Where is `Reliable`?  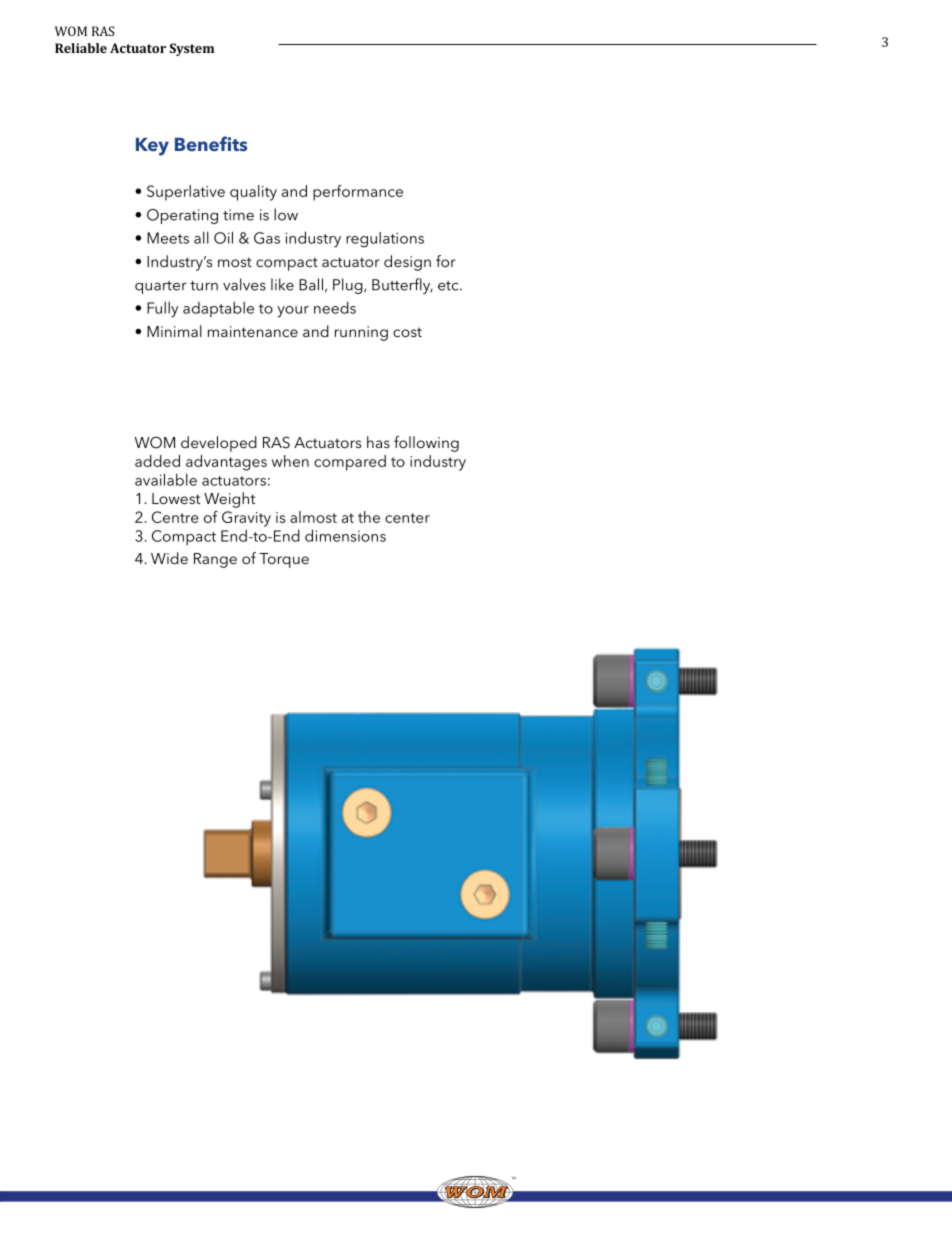
Reliable is located at coordinates (81, 48).
